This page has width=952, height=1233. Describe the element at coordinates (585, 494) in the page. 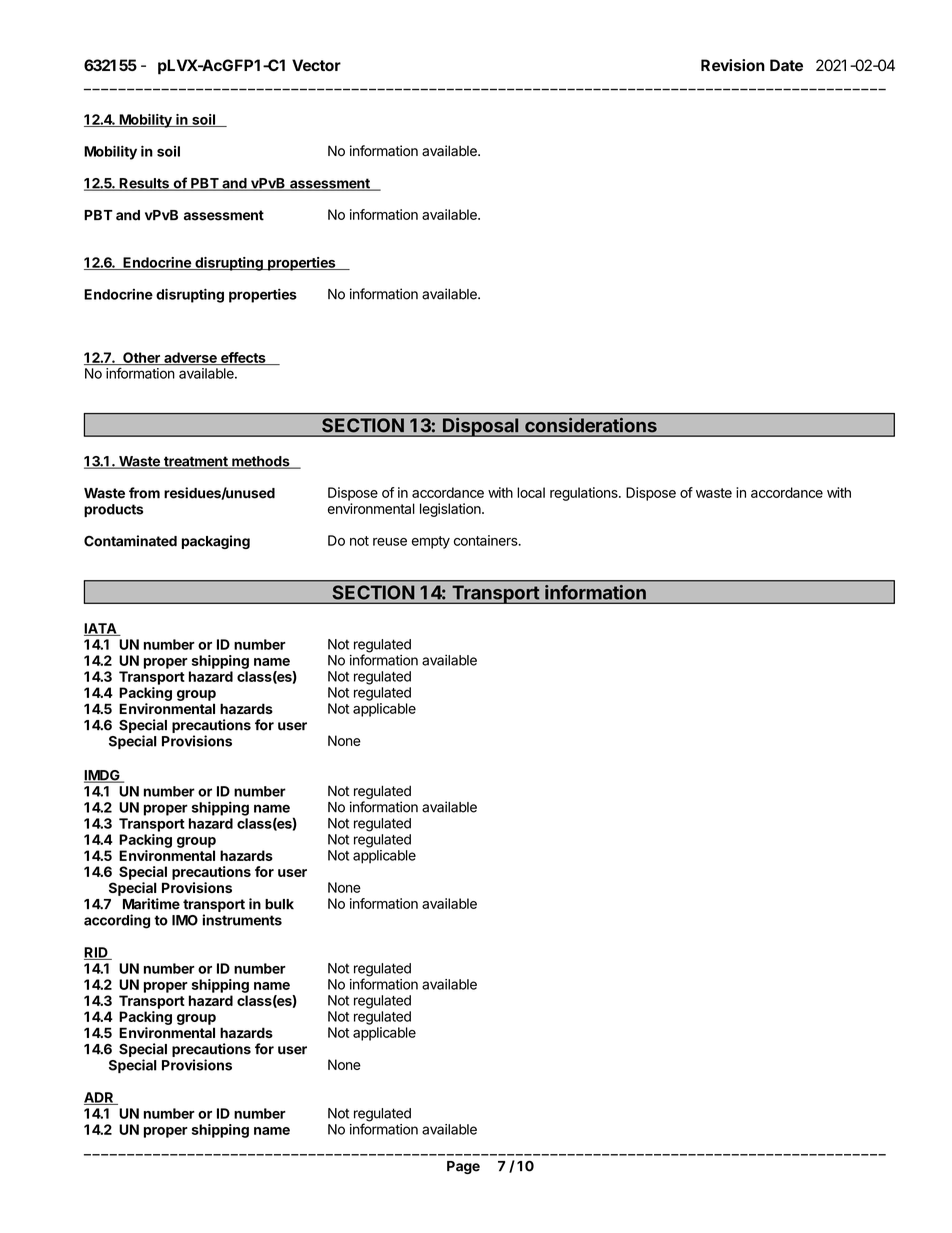

I see `regulations` at that location.
